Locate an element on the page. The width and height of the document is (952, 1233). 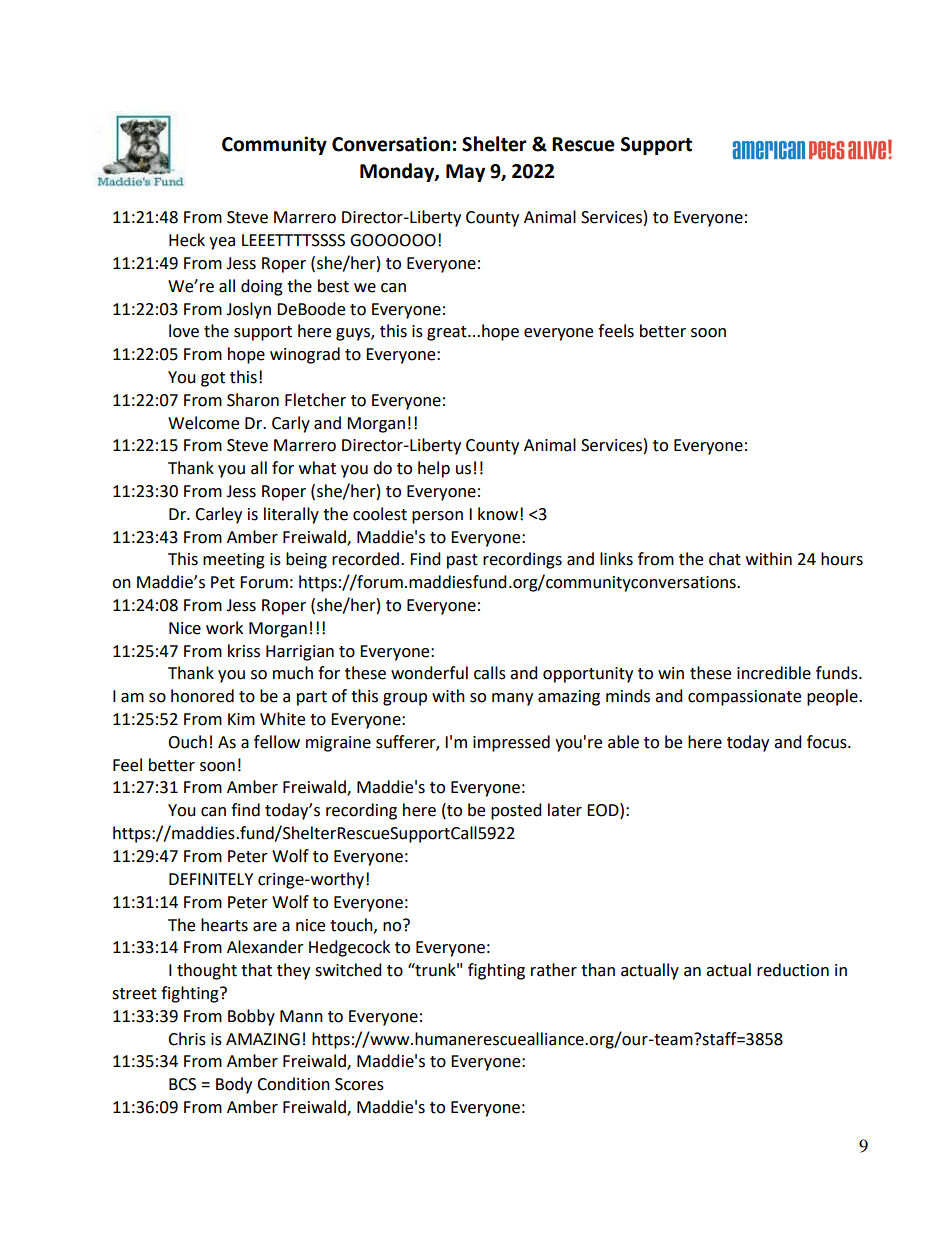
May is located at coordinates (465, 173).
